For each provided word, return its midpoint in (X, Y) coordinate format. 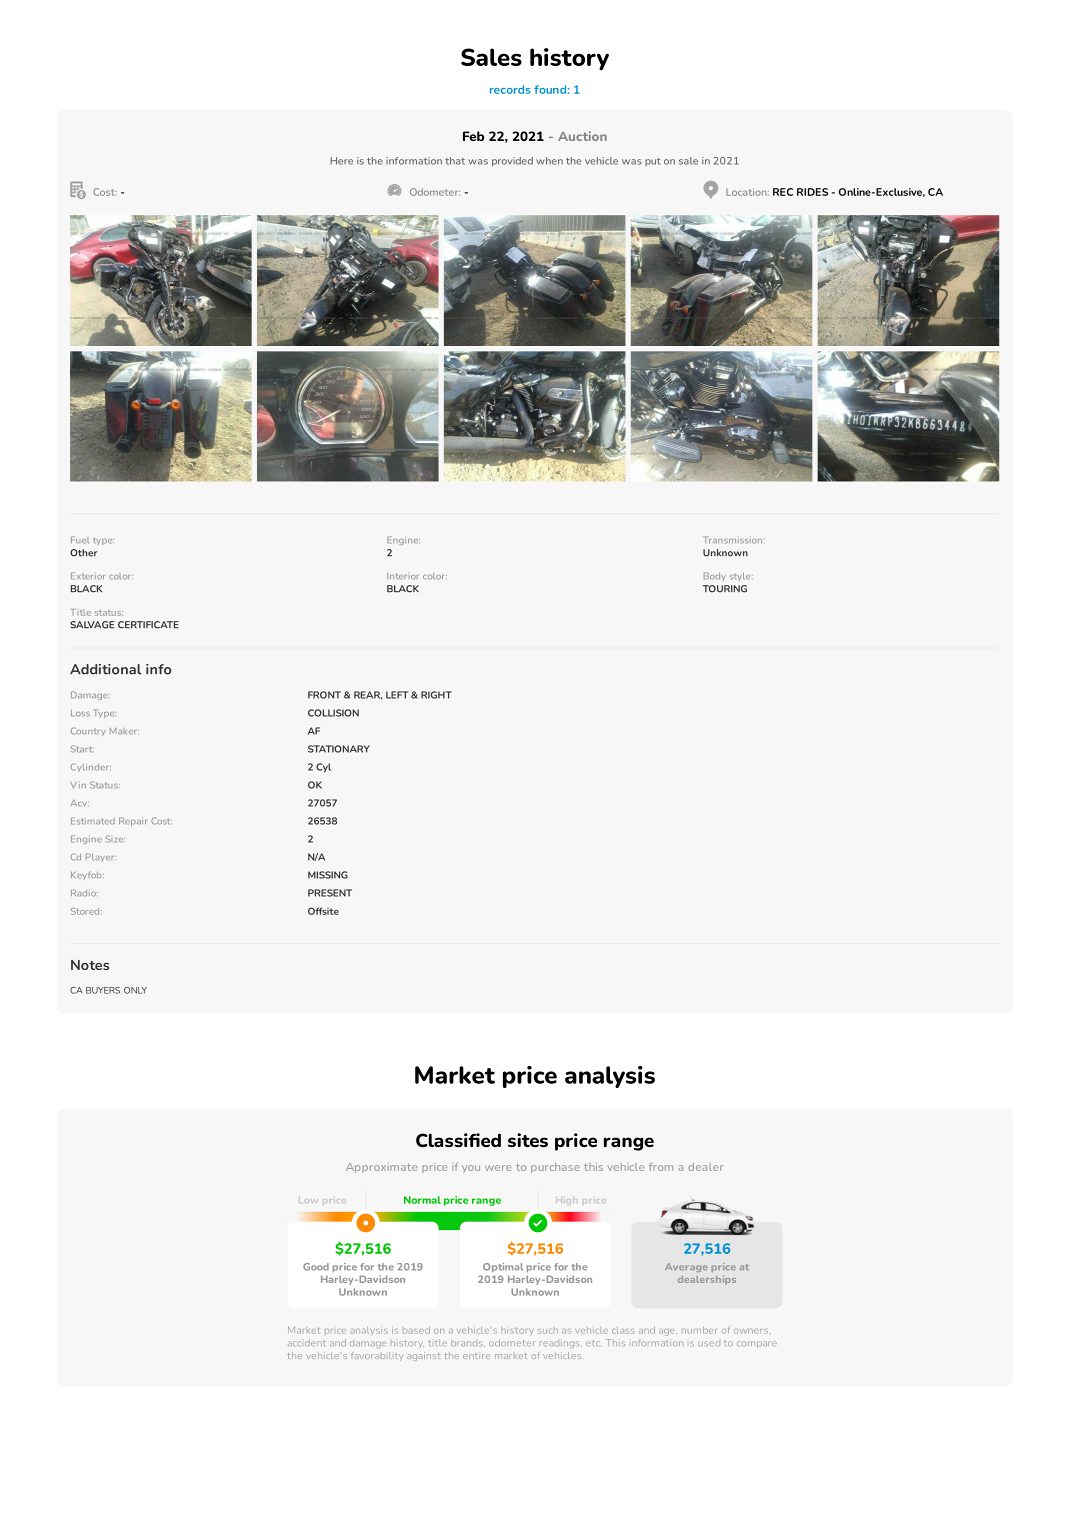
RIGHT (436, 695)
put (653, 162)
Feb (473, 136)
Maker (124, 731)
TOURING (725, 589)
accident (307, 1342)
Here (341, 161)
